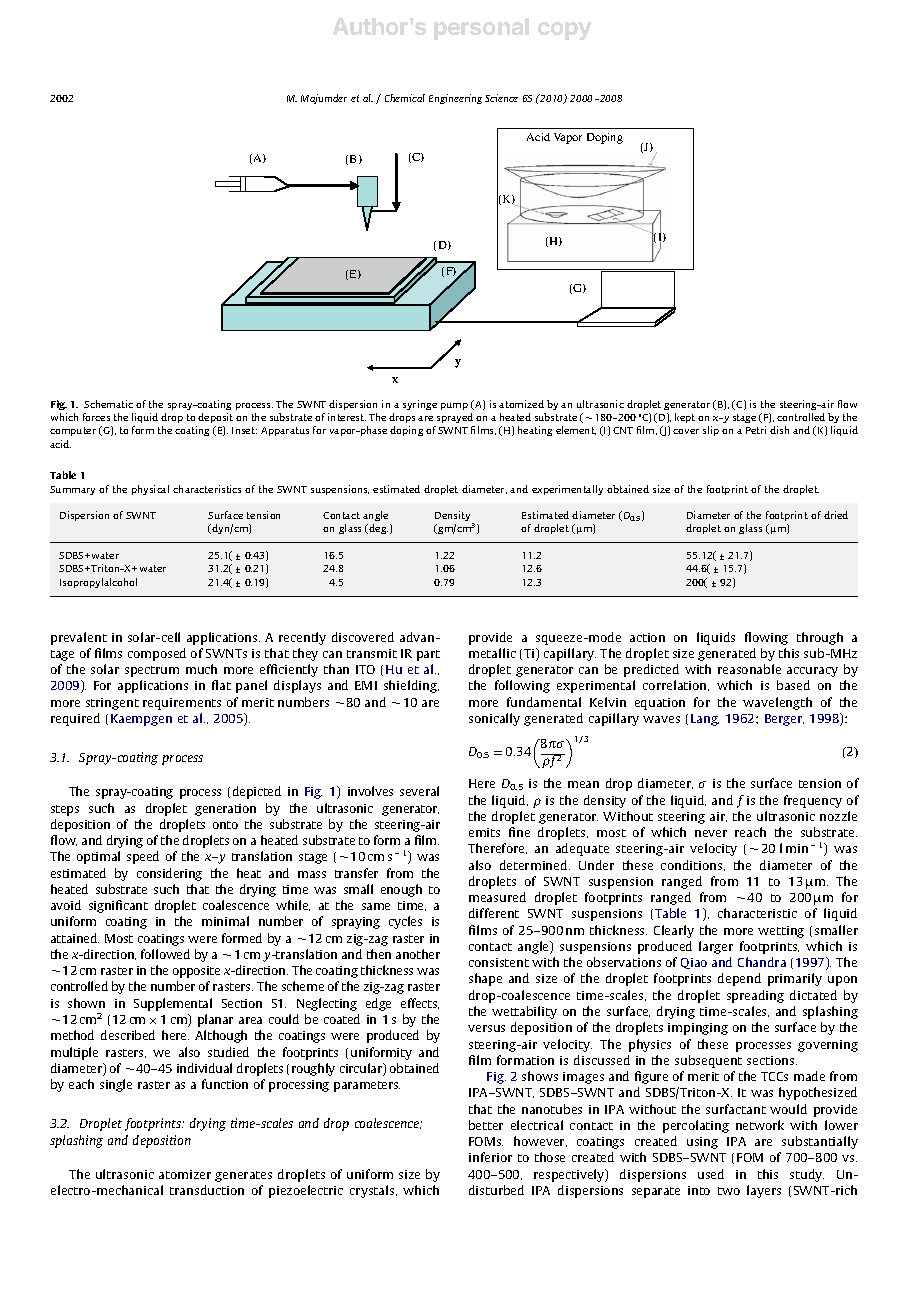 This screenshot has height=1308, width=924. Describe the element at coordinates (455, 99) in the screenshot. I see `Engineering` at that location.
